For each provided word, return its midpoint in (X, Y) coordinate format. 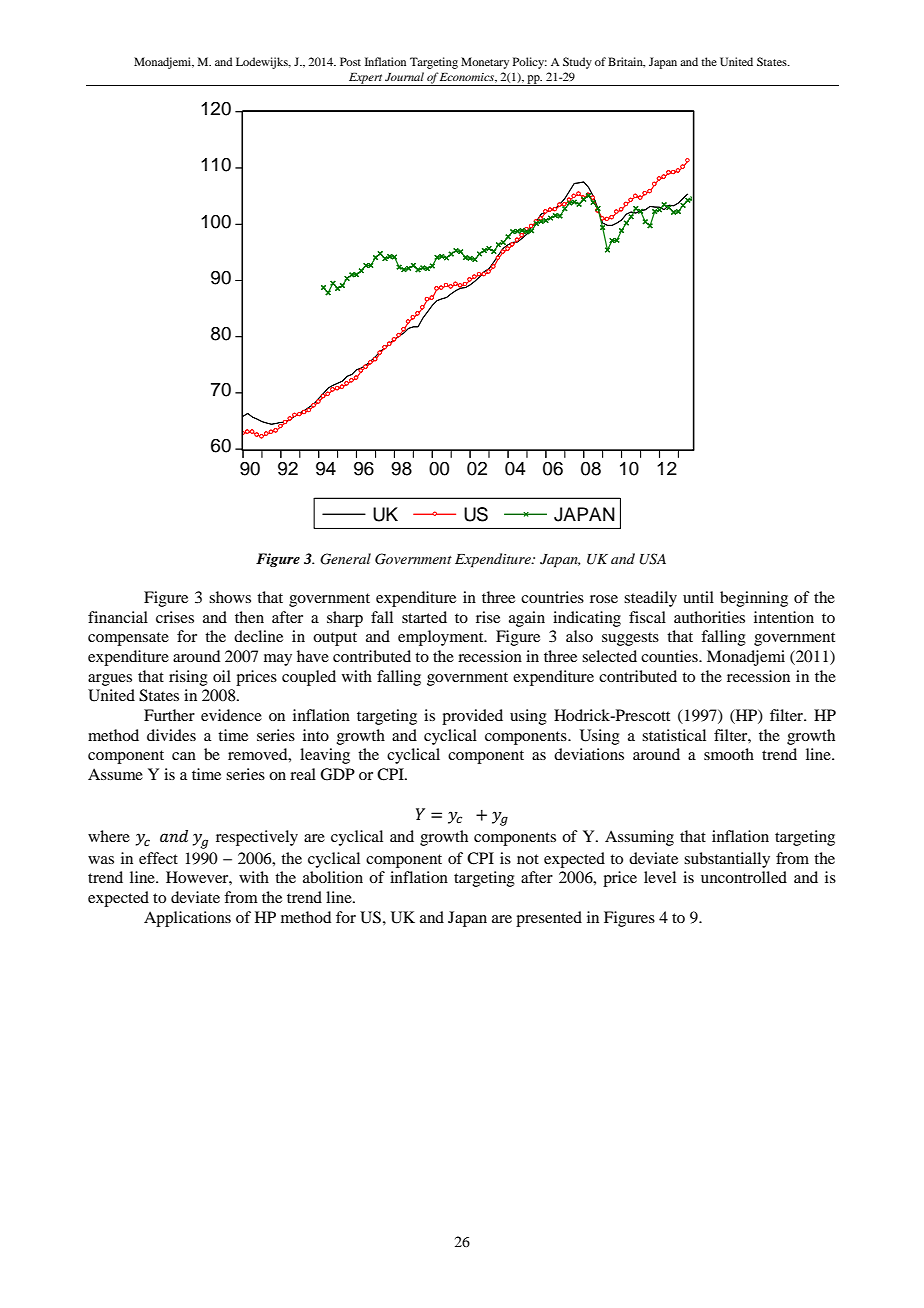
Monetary (485, 63)
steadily (650, 599)
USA (653, 559)
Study (577, 63)
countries (552, 597)
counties (670, 656)
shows (230, 597)
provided (472, 717)
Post (350, 61)
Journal (404, 76)
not (528, 859)
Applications (187, 919)
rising (188, 678)
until (698, 597)
